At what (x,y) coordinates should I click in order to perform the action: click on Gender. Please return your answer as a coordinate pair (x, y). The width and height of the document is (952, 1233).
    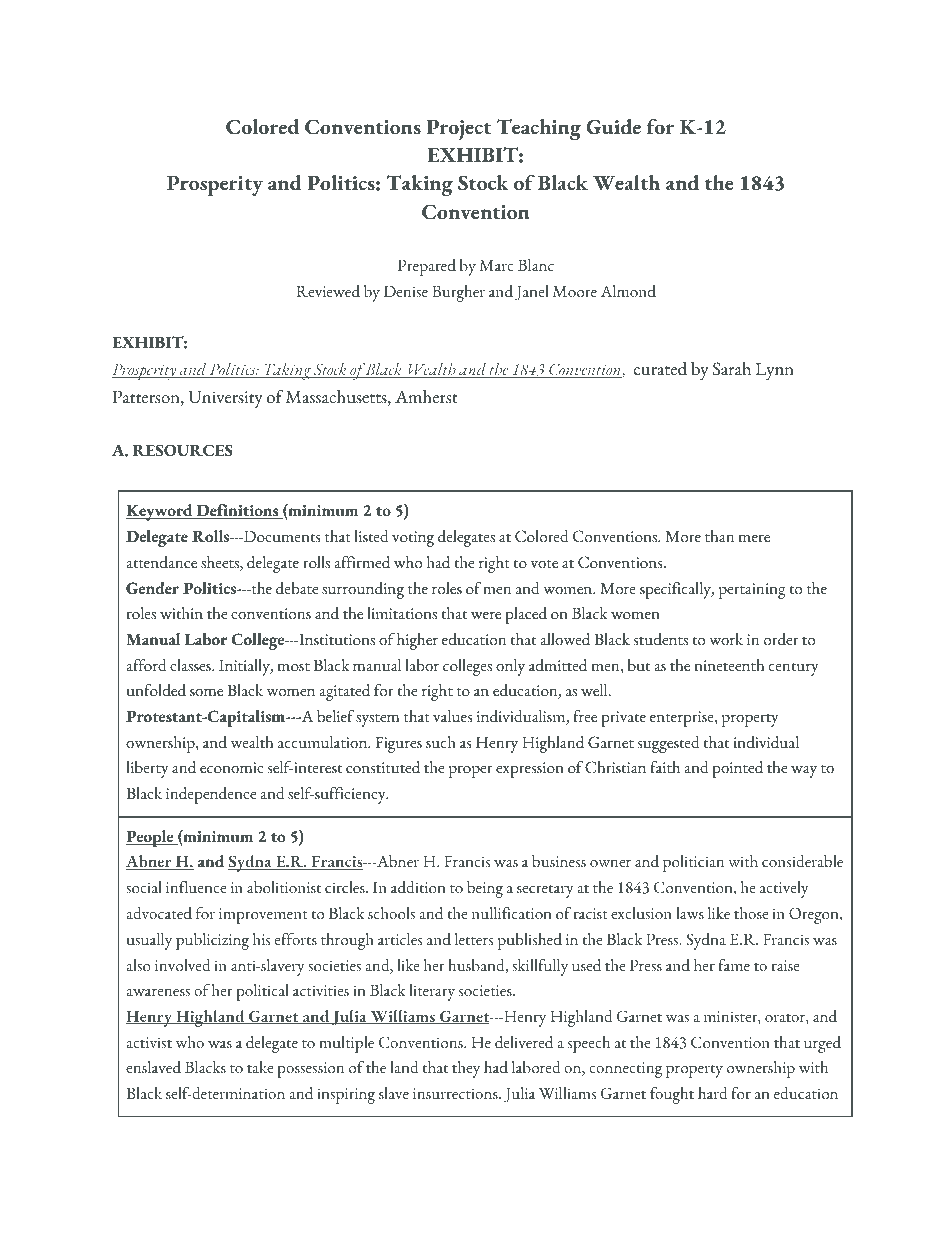
    Looking at the image, I should click on (152, 588).
